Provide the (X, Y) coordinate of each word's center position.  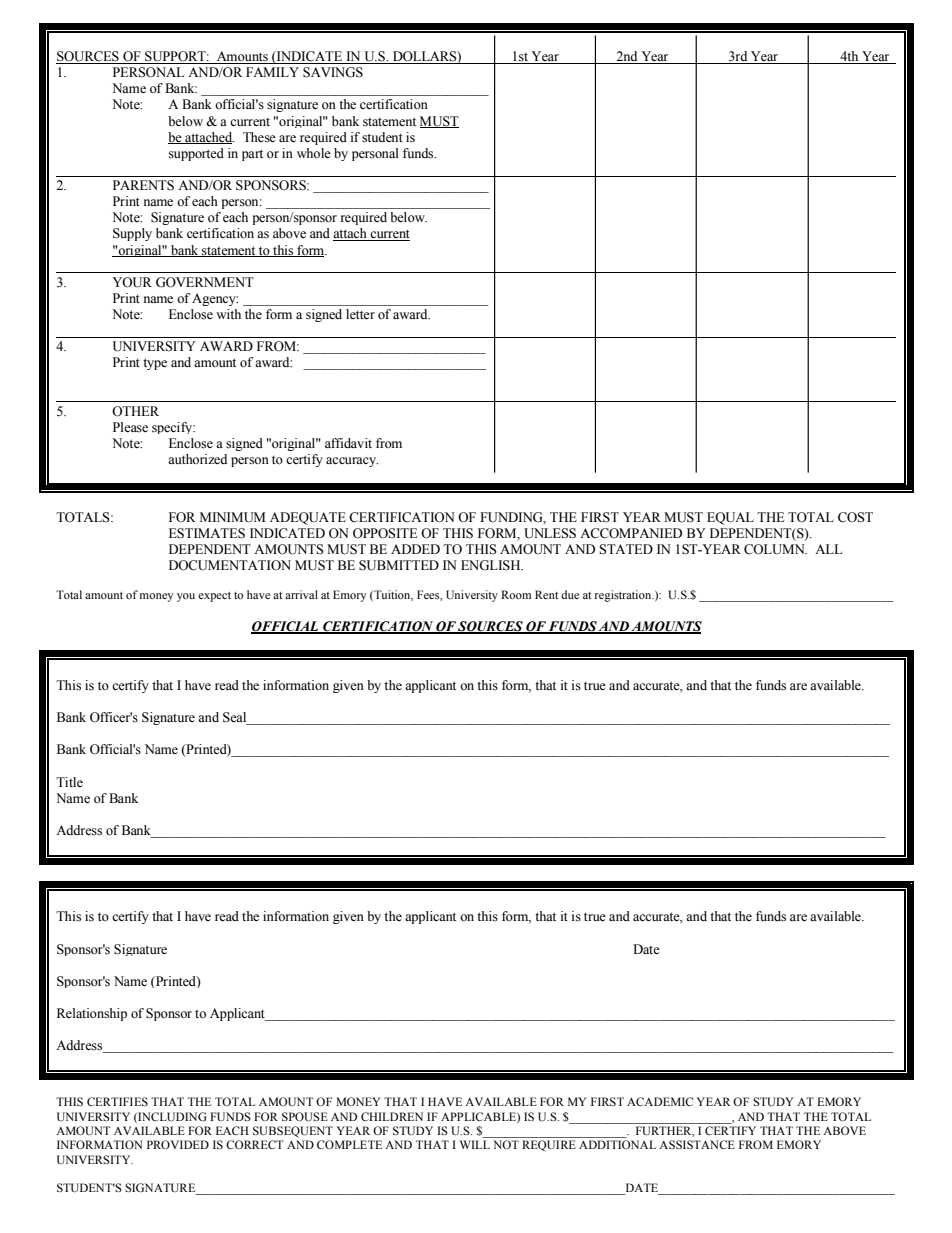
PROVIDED (178, 1144)
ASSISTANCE (697, 1144)
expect (214, 597)
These (259, 137)
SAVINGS (333, 72)
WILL (475, 1144)
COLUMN (775, 549)
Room (516, 594)
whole (314, 153)
